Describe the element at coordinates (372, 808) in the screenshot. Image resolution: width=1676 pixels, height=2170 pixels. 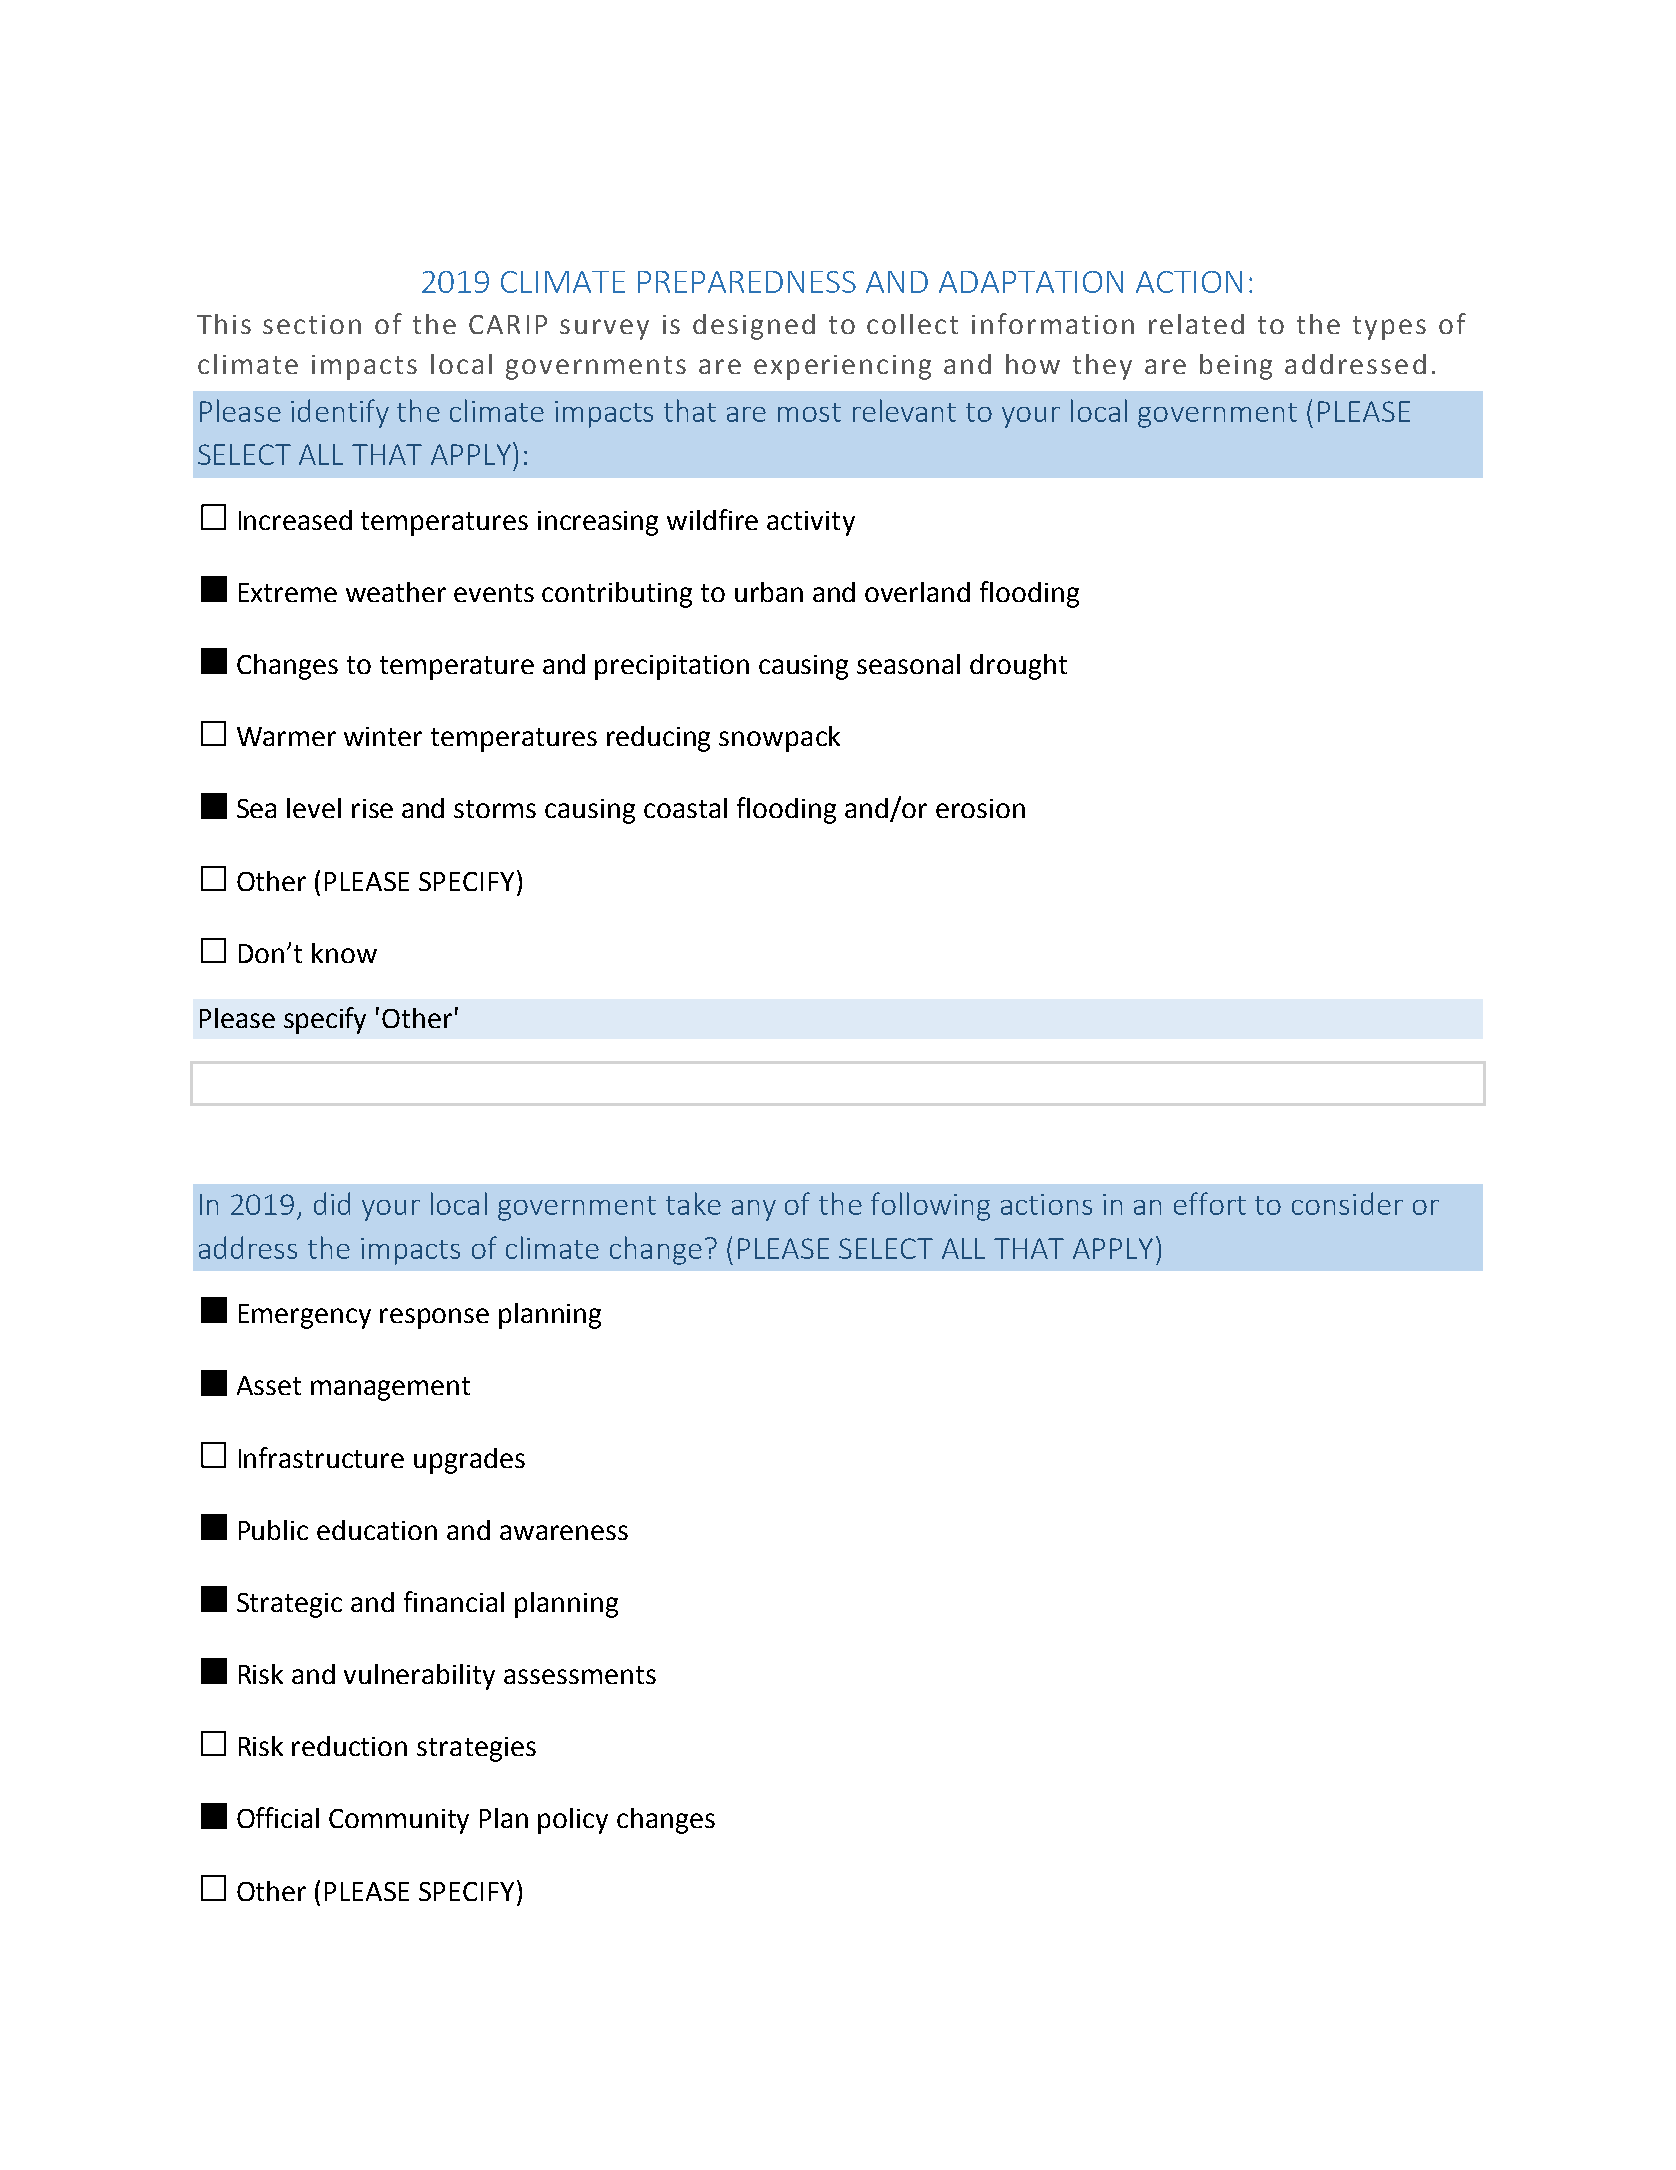
I see `rise` at that location.
